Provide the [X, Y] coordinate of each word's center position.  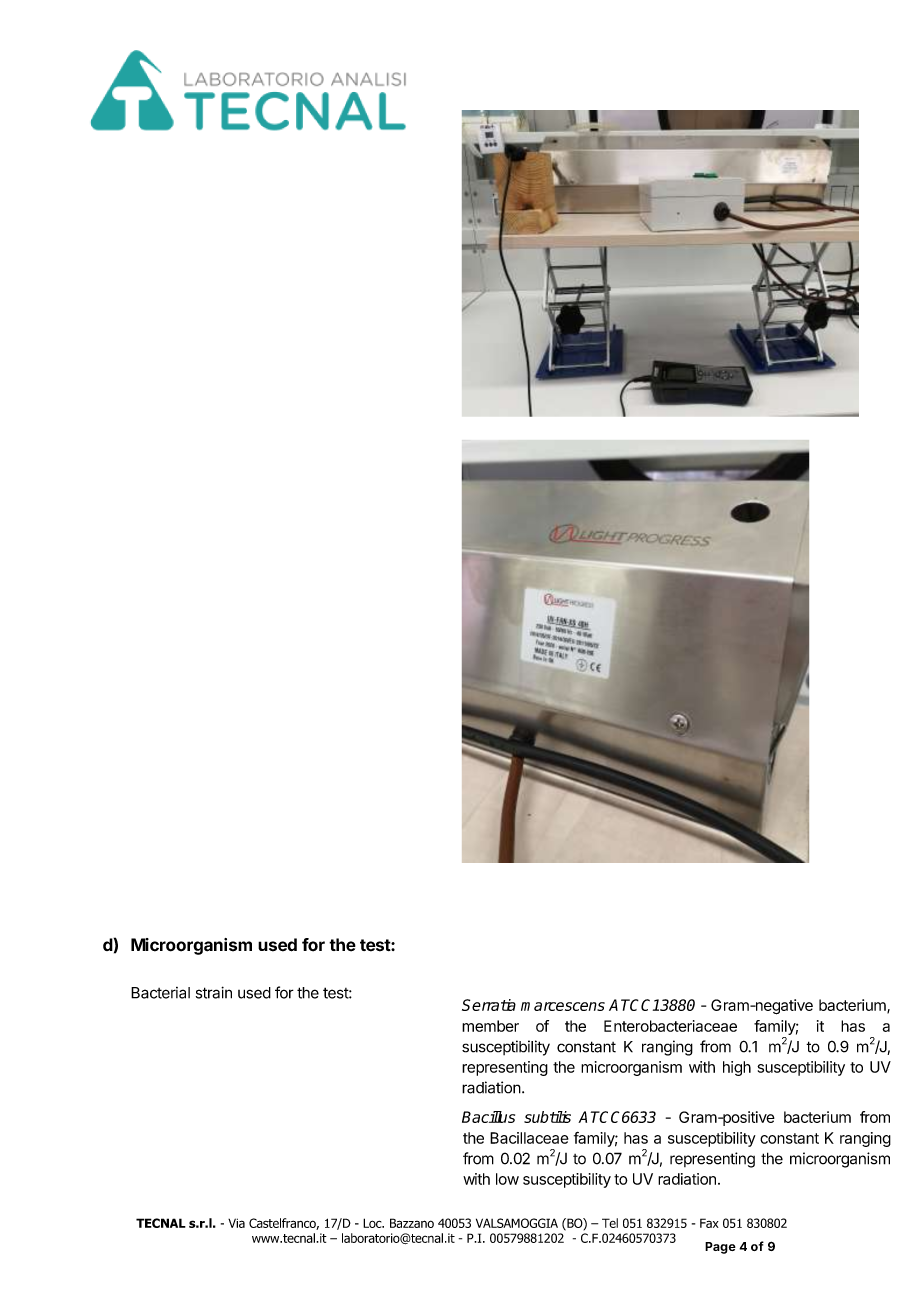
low [507, 1179]
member [490, 1026]
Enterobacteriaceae [670, 1026]
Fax [709, 1223]
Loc [373, 1223]
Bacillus [488, 1117]
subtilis [547, 1117]
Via [236, 1223]
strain [214, 992]
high [737, 1068]
